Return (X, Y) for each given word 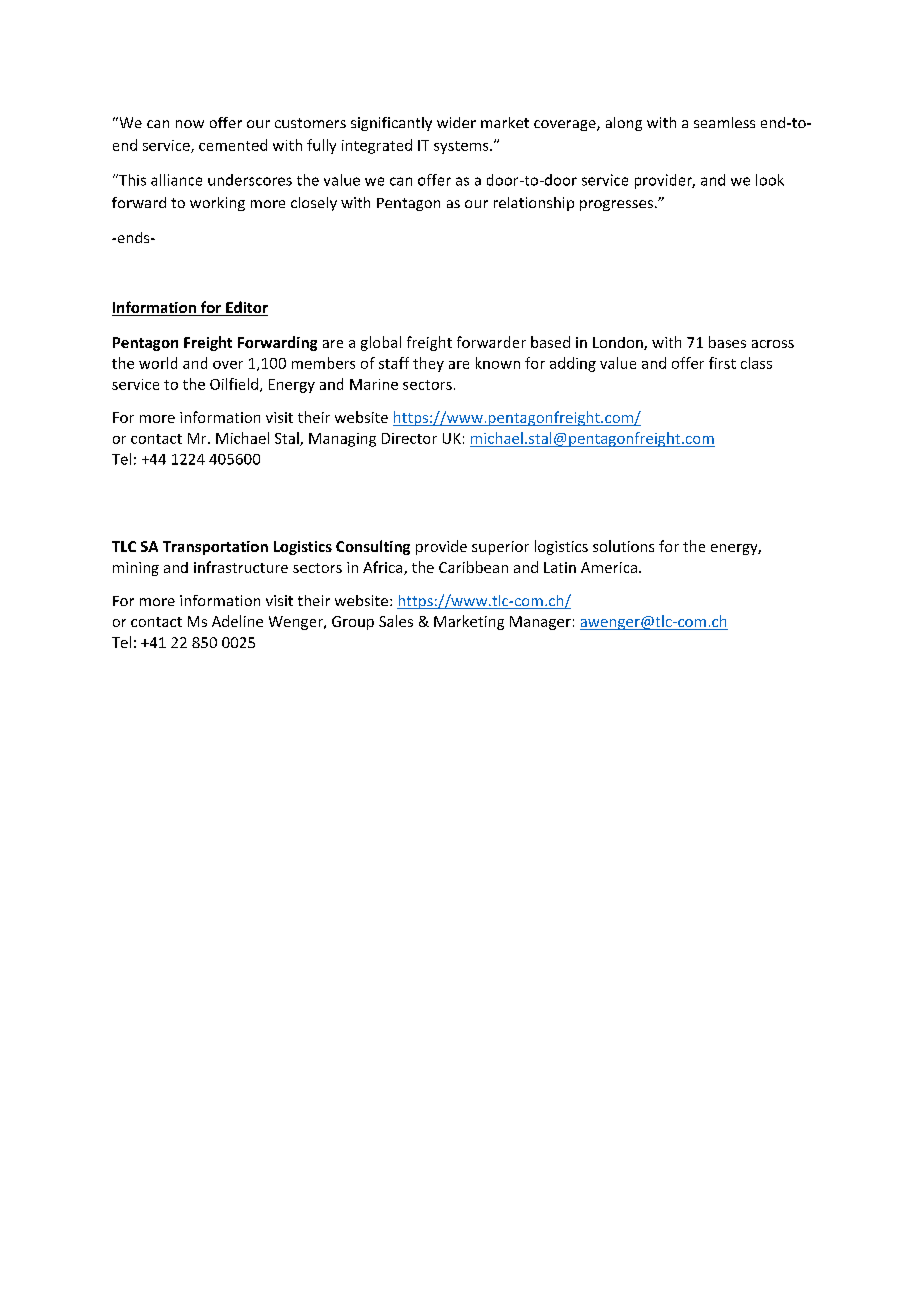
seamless (724, 122)
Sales (396, 621)
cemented (233, 145)
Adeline (237, 621)
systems (462, 147)
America (609, 567)
